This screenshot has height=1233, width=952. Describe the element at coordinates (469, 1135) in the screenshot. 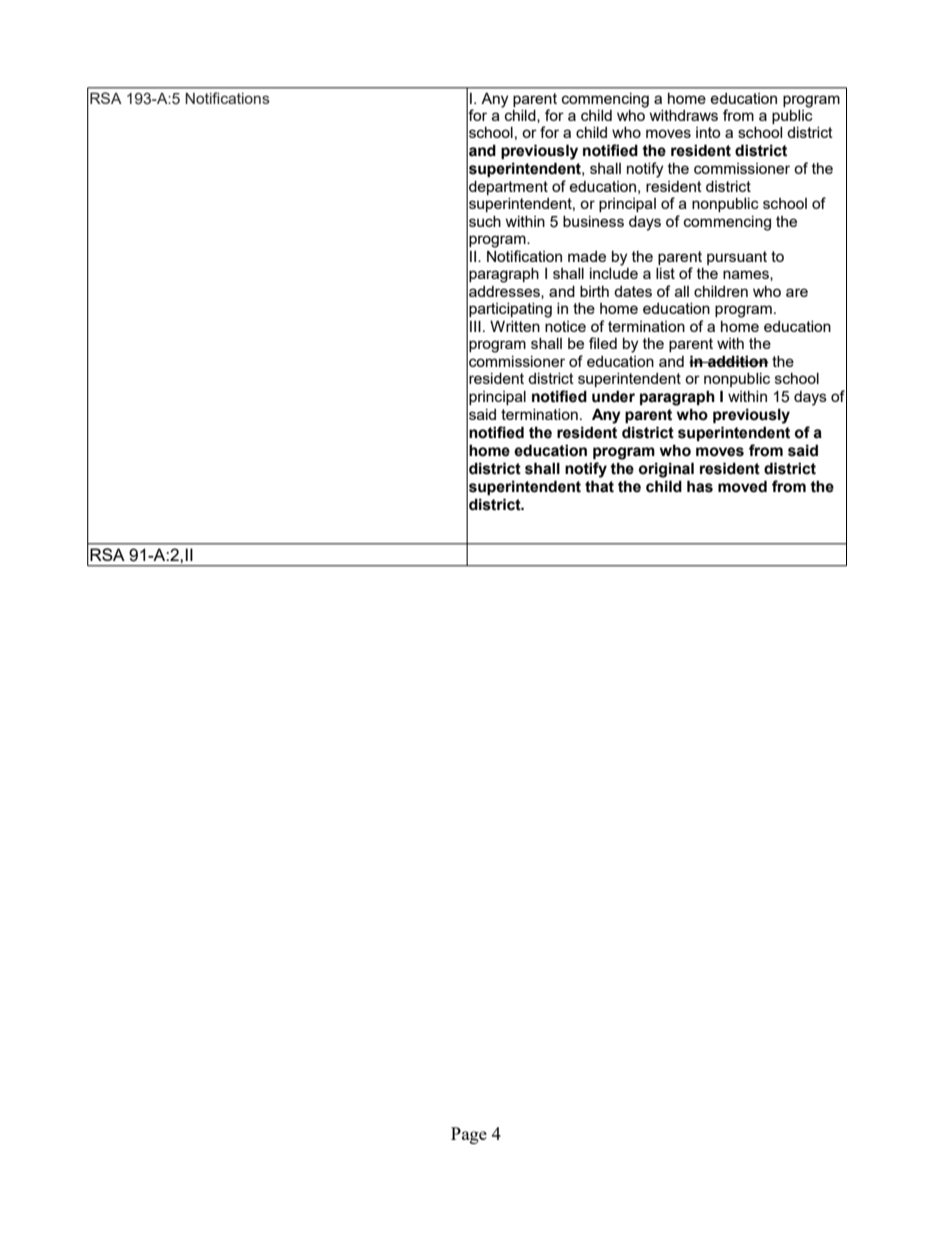

I see `Page` at that location.
